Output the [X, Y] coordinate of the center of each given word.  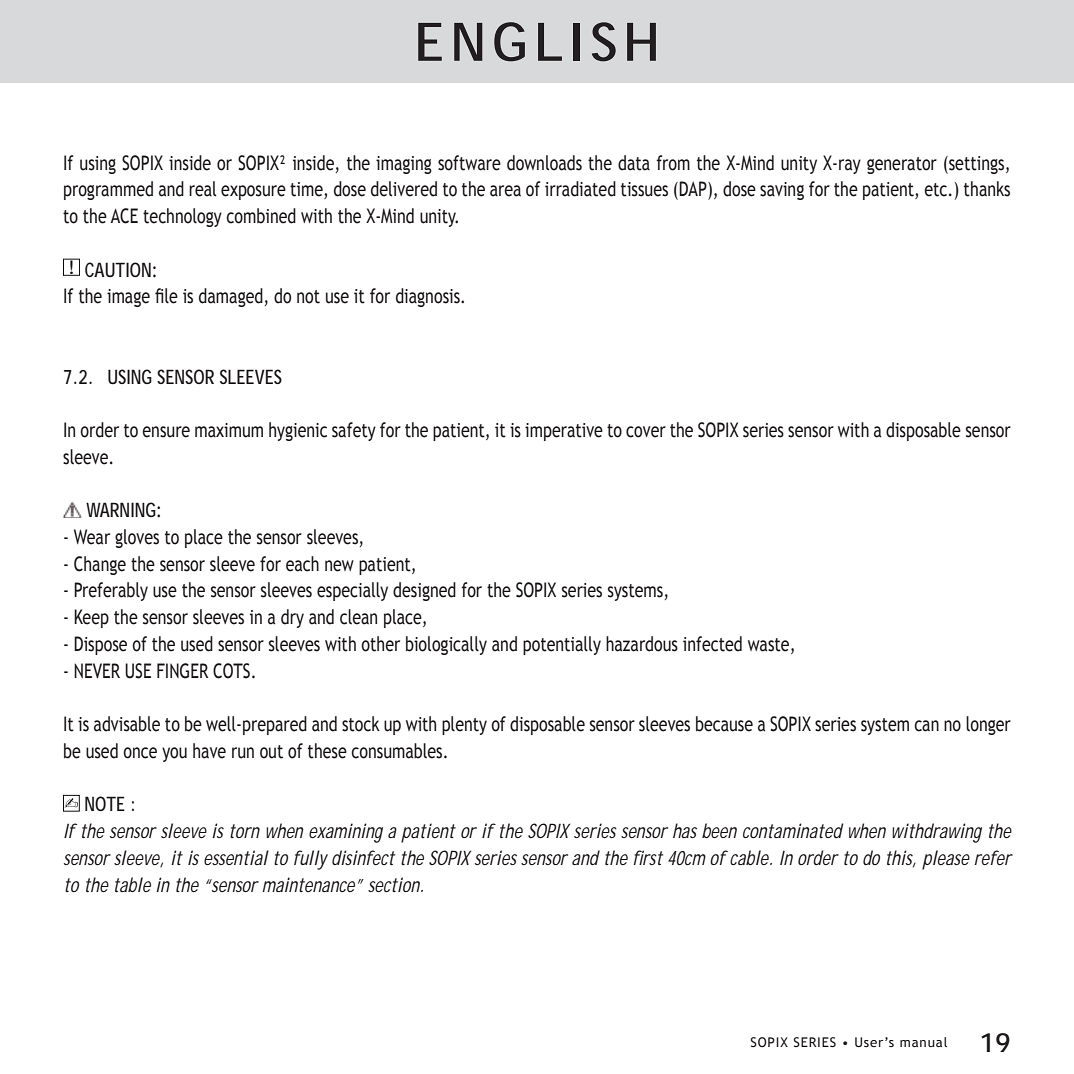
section [394, 884]
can [926, 726]
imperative [564, 432]
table [133, 884]
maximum [229, 430]
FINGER [183, 671]
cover [646, 432]
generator [902, 165]
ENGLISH [537, 42]
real [202, 189]
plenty [464, 725]
